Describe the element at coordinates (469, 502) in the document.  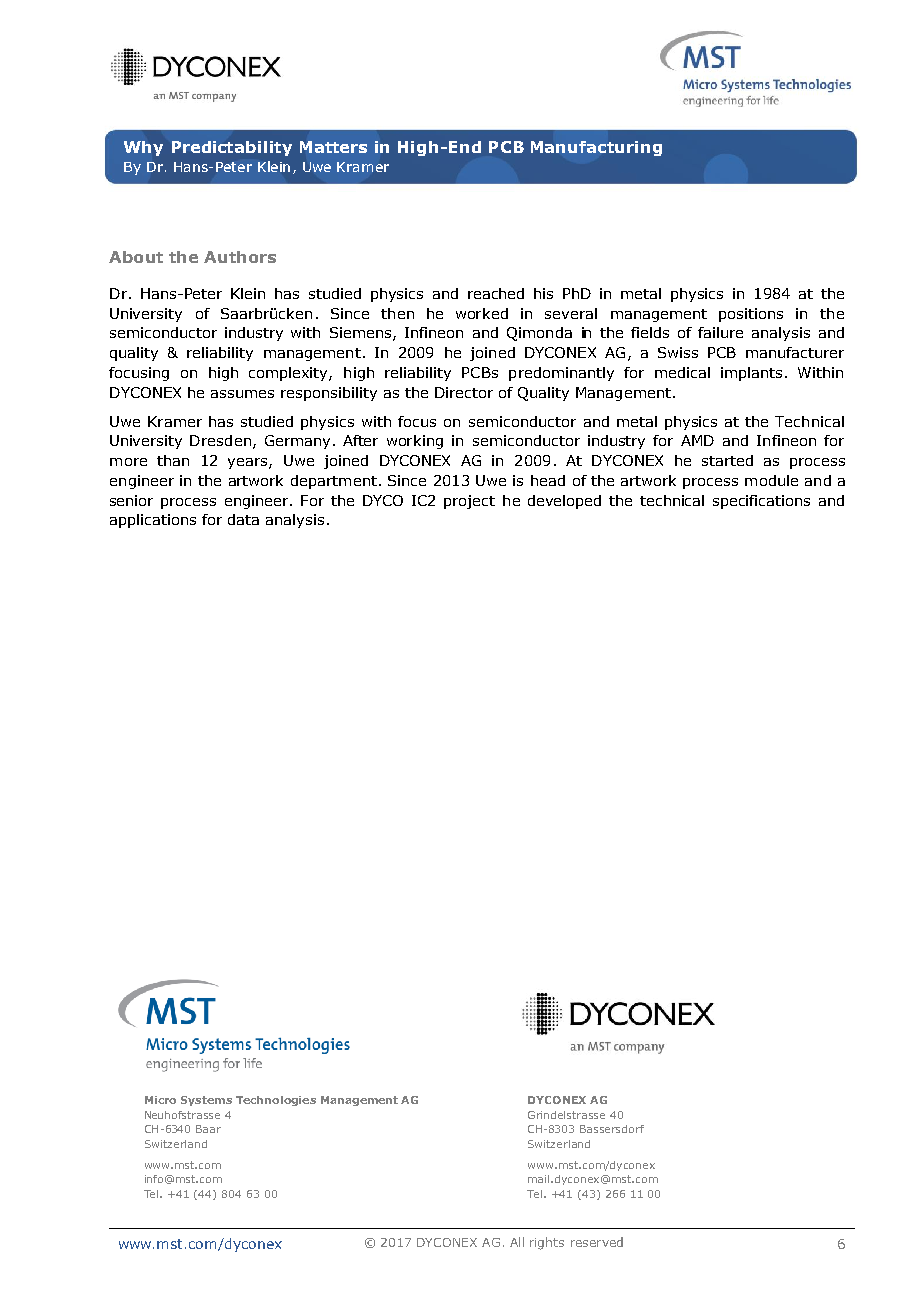
I see `project` at that location.
